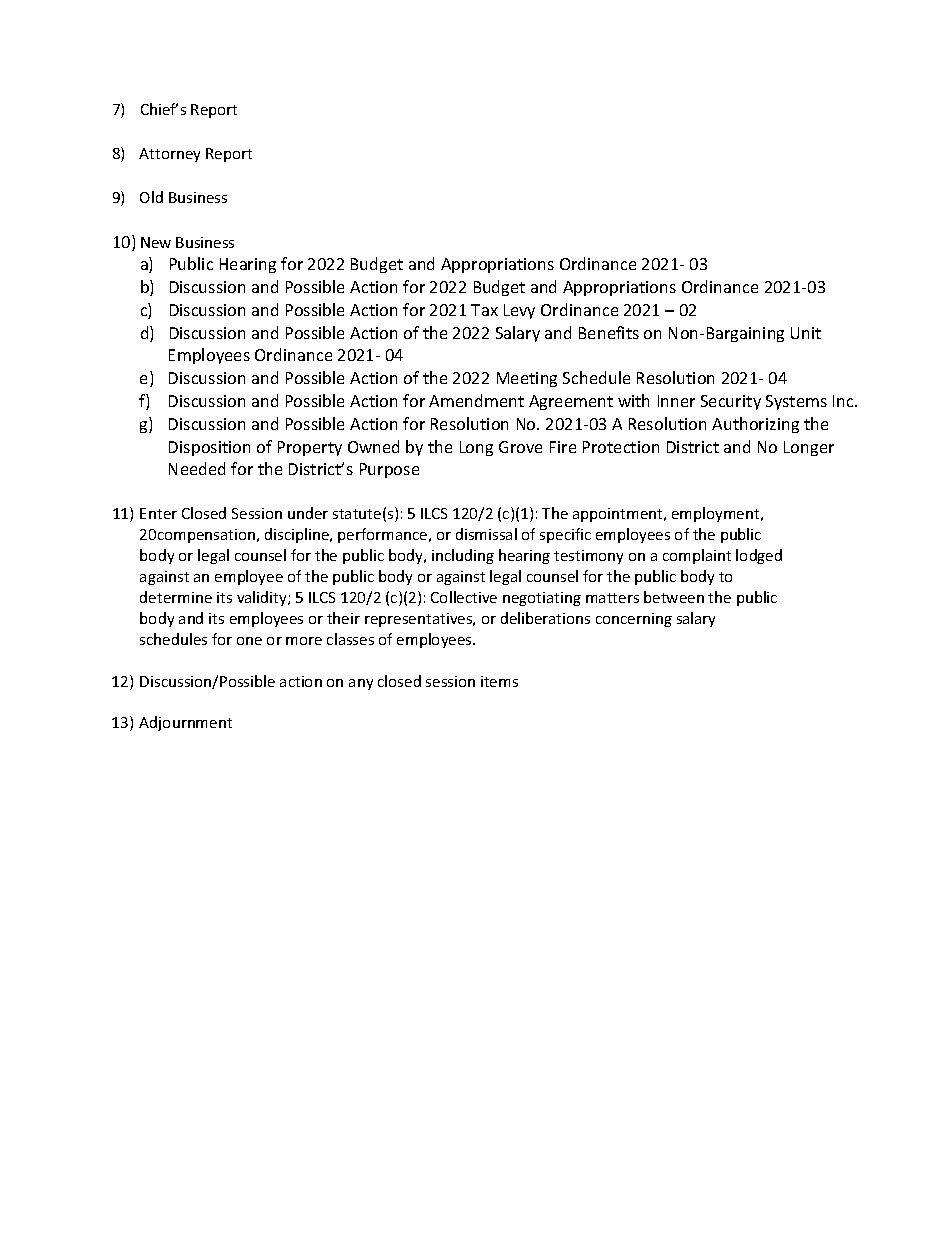  What do you see at coordinates (806, 333) in the screenshot?
I see `Unit` at bounding box center [806, 333].
